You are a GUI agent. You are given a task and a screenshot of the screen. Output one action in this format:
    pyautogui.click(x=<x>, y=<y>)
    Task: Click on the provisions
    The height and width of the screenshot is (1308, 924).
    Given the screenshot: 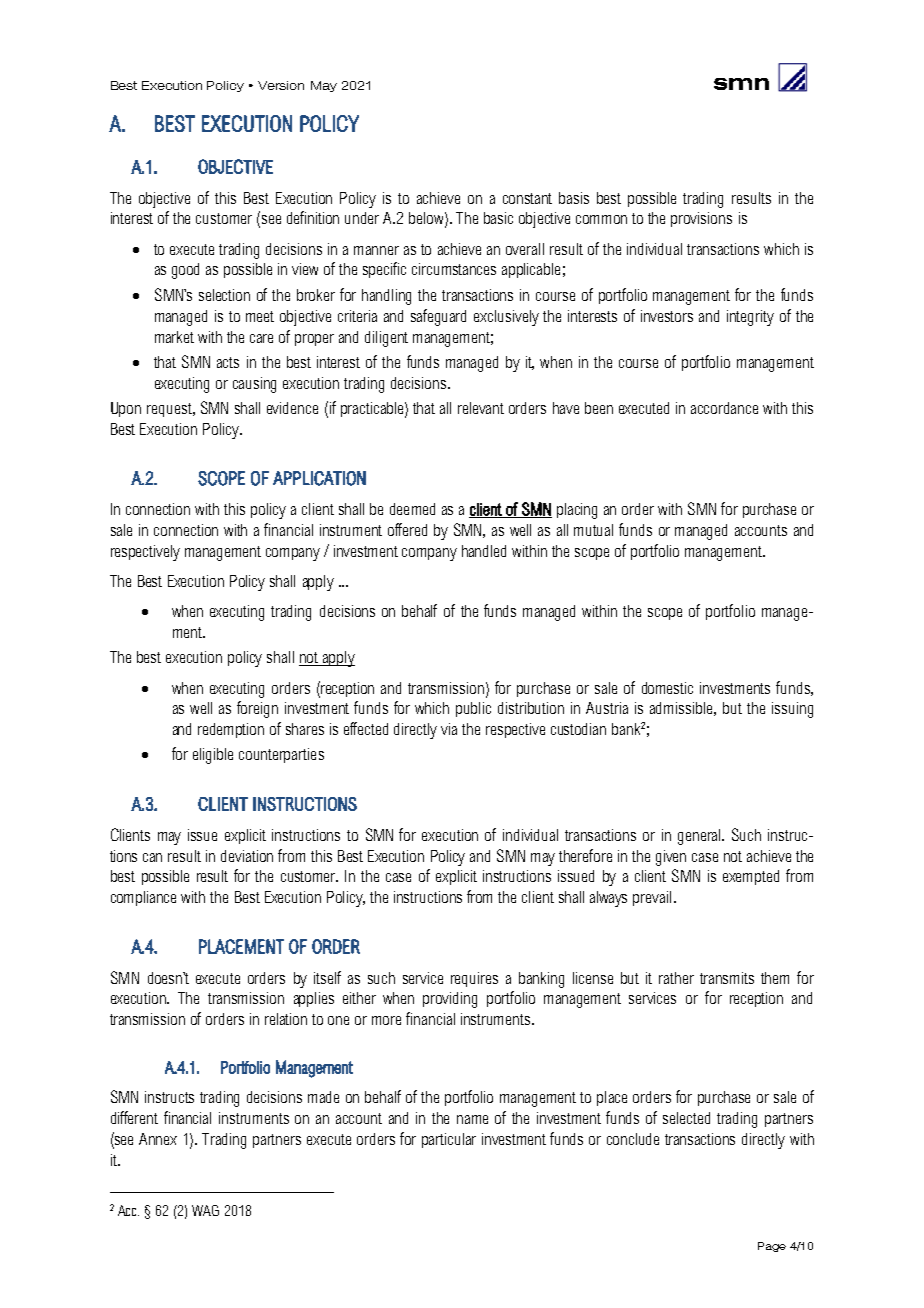 What is the action you would take?
    pyautogui.click(x=701, y=219)
